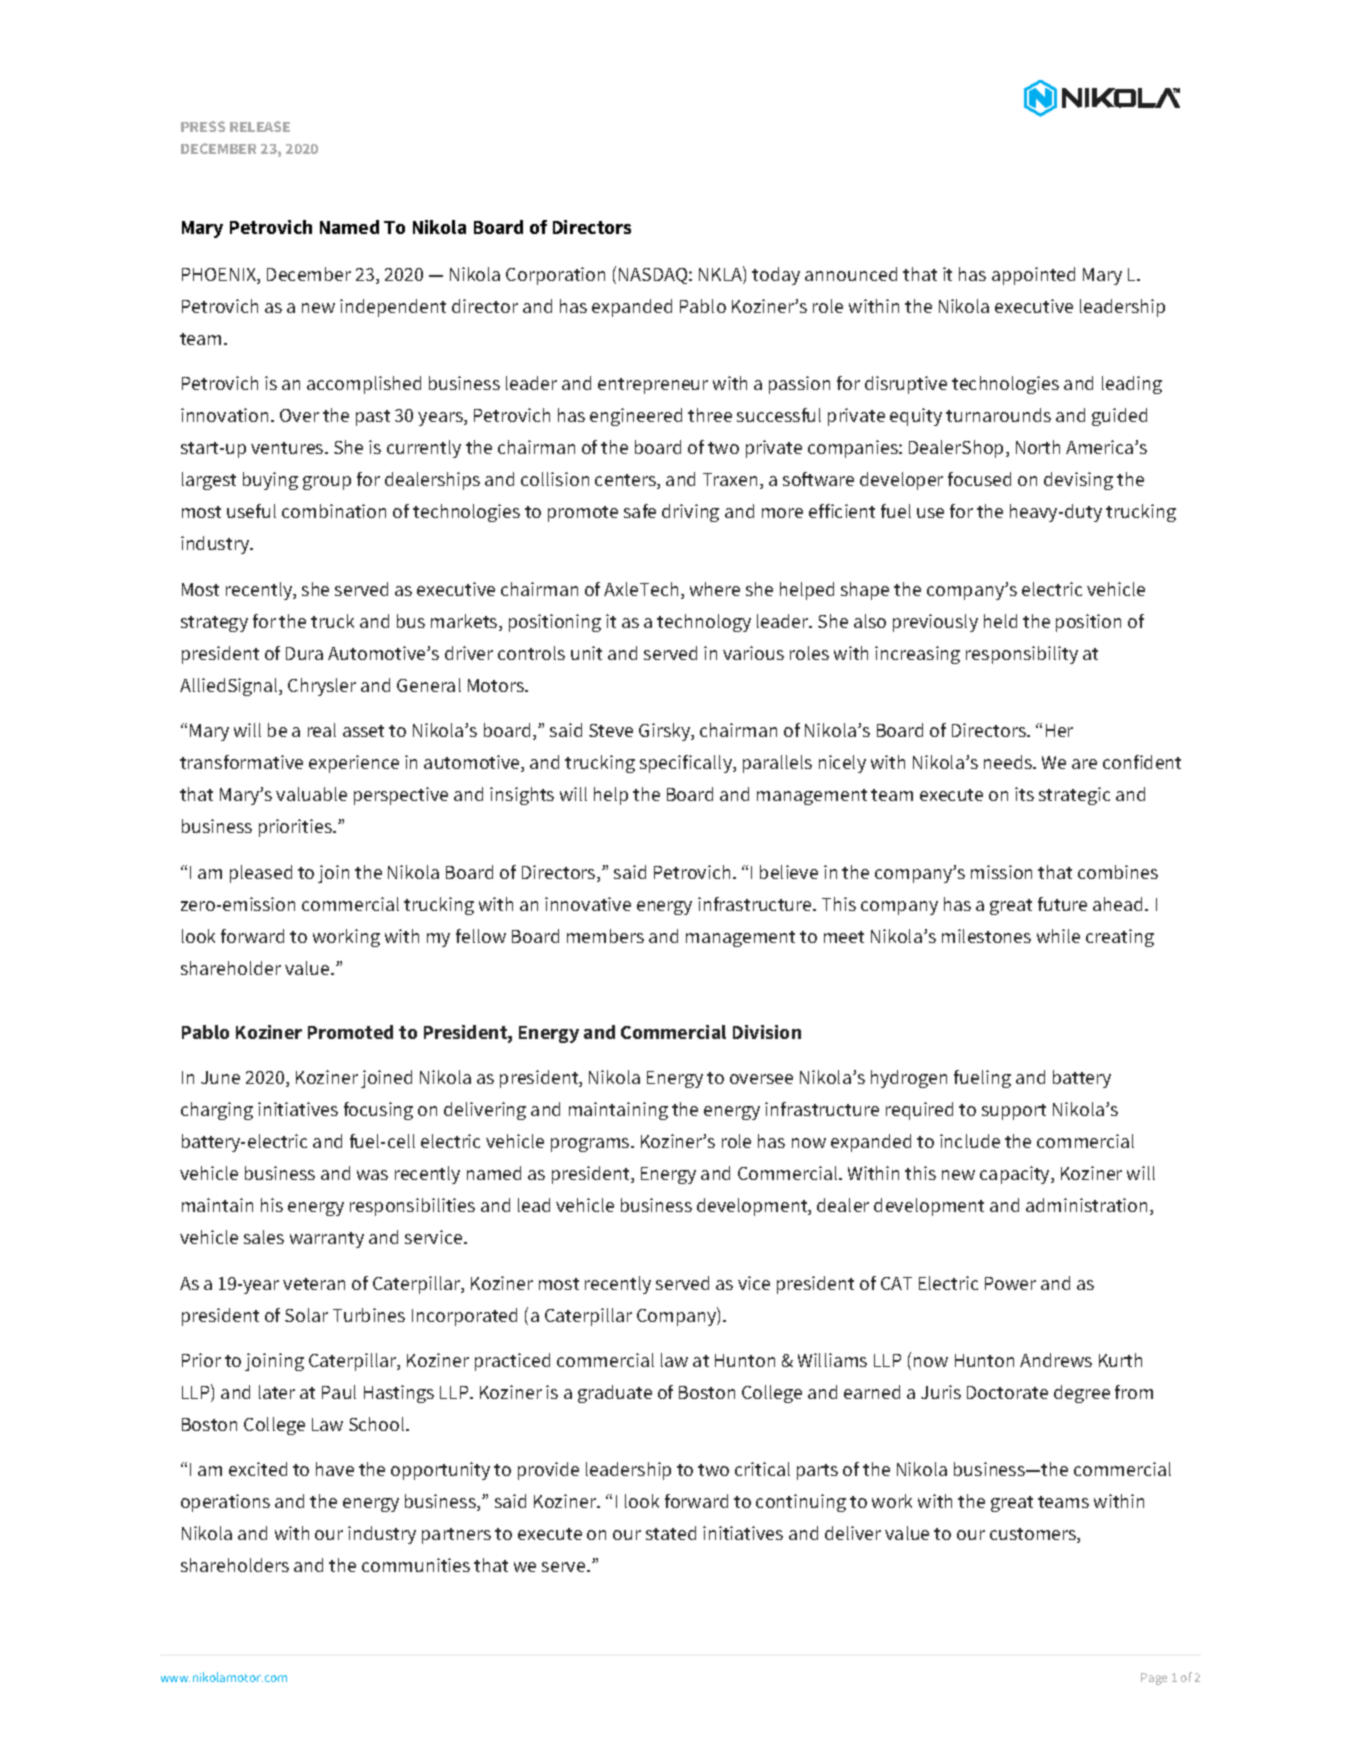 This document has width=1361, height=1761. What do you see at coordinates (591, 1145) in the document?
I see `programs` at bounding box center [591, 1145].
